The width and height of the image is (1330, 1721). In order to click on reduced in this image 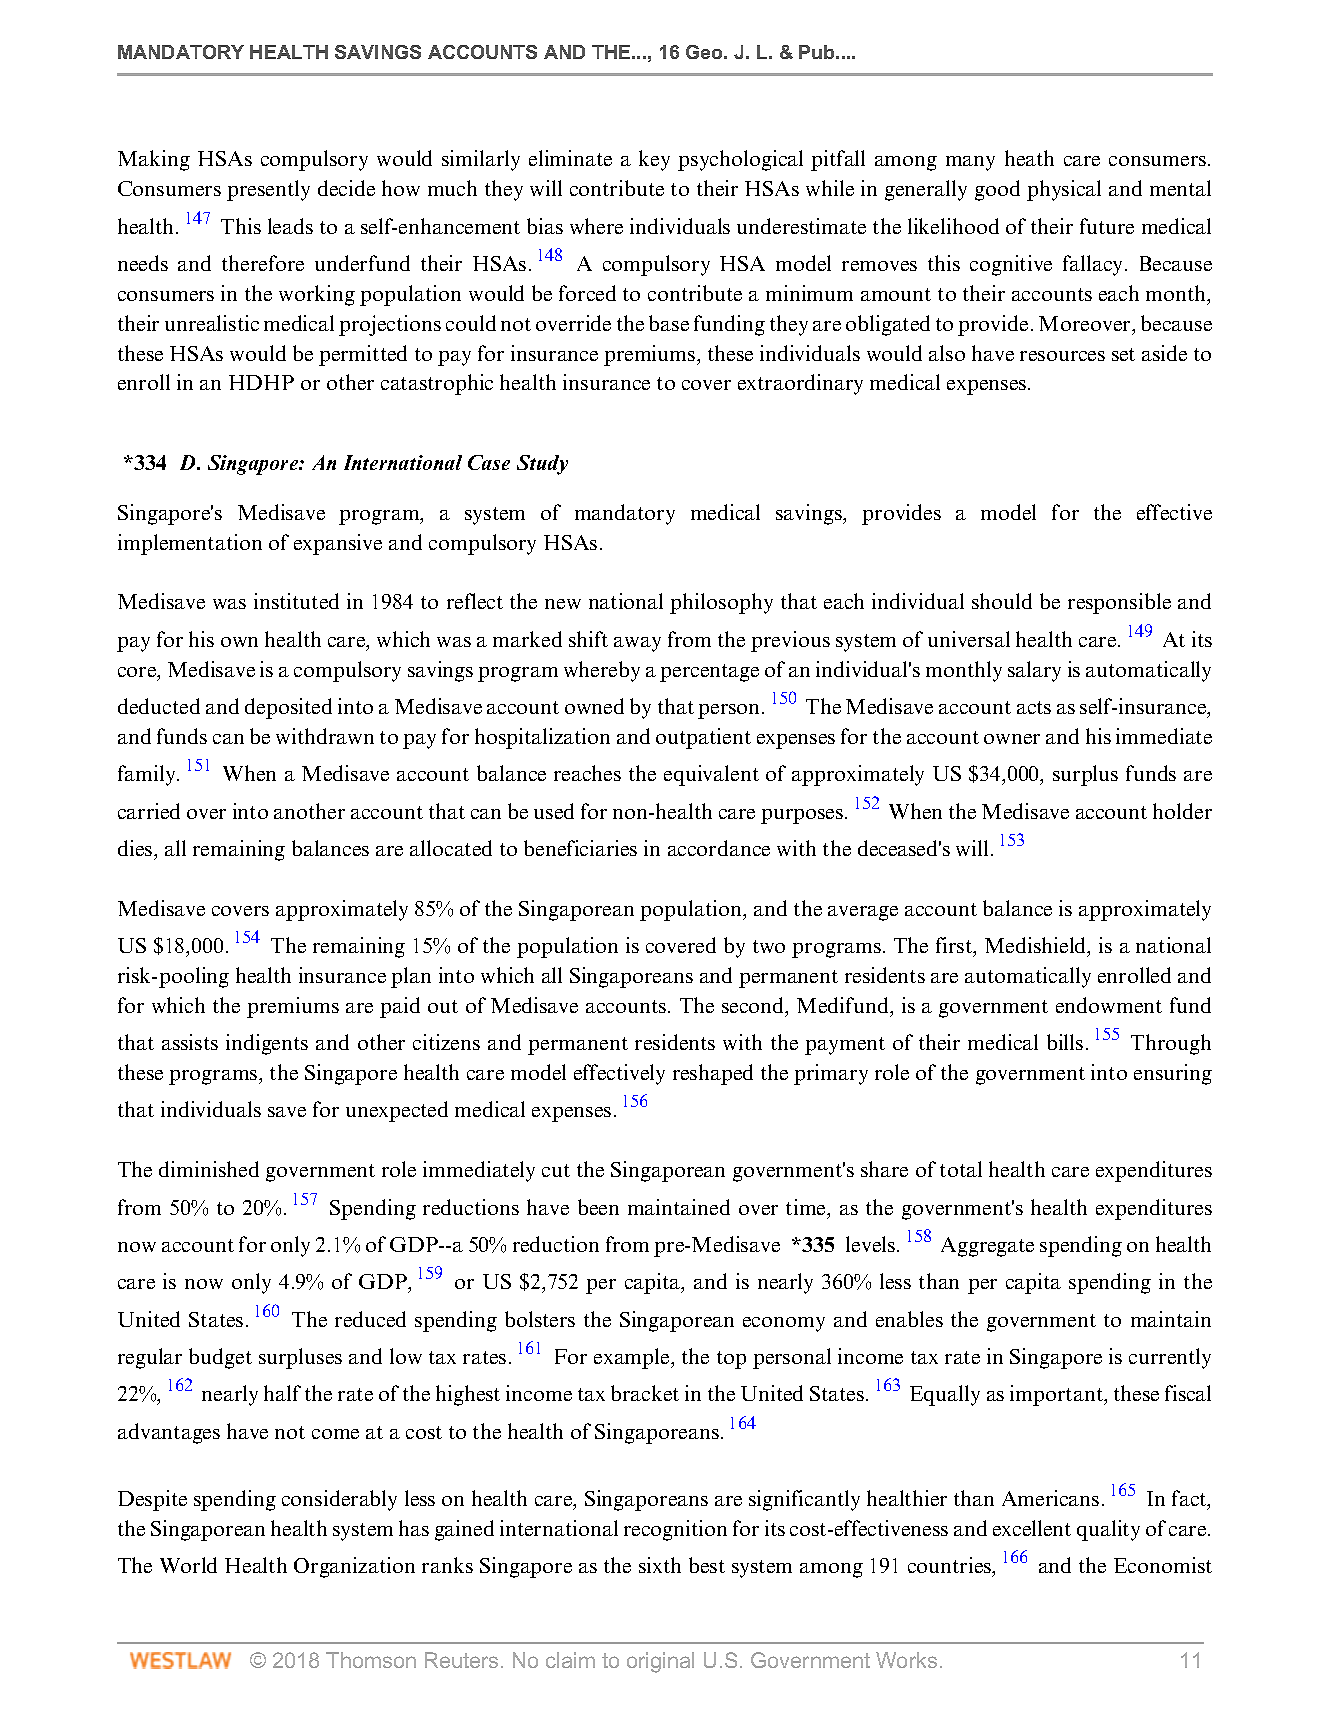, I will do `click(370, 1319)`.
